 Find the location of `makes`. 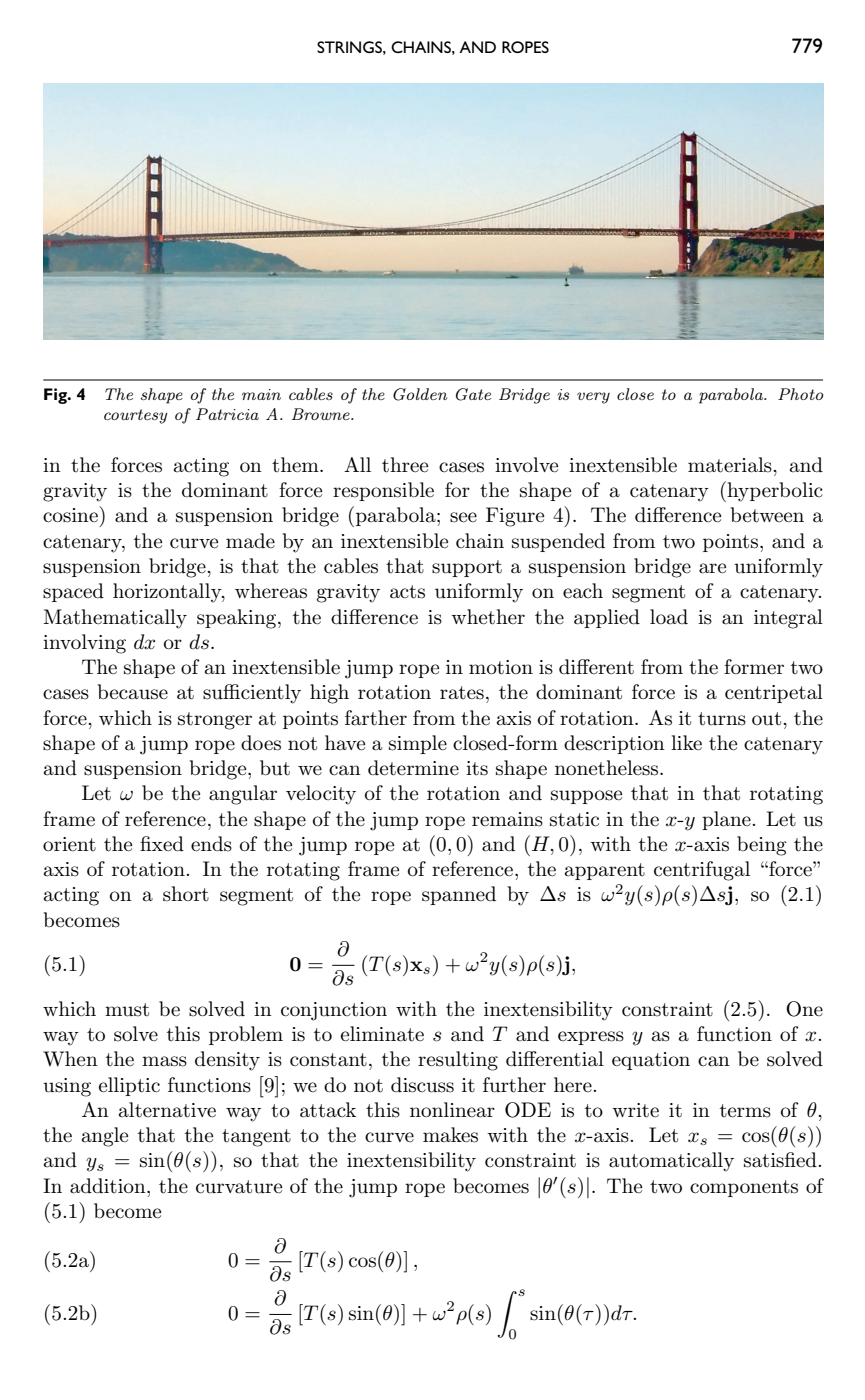

makes is located at coordinates (450, 1135).
